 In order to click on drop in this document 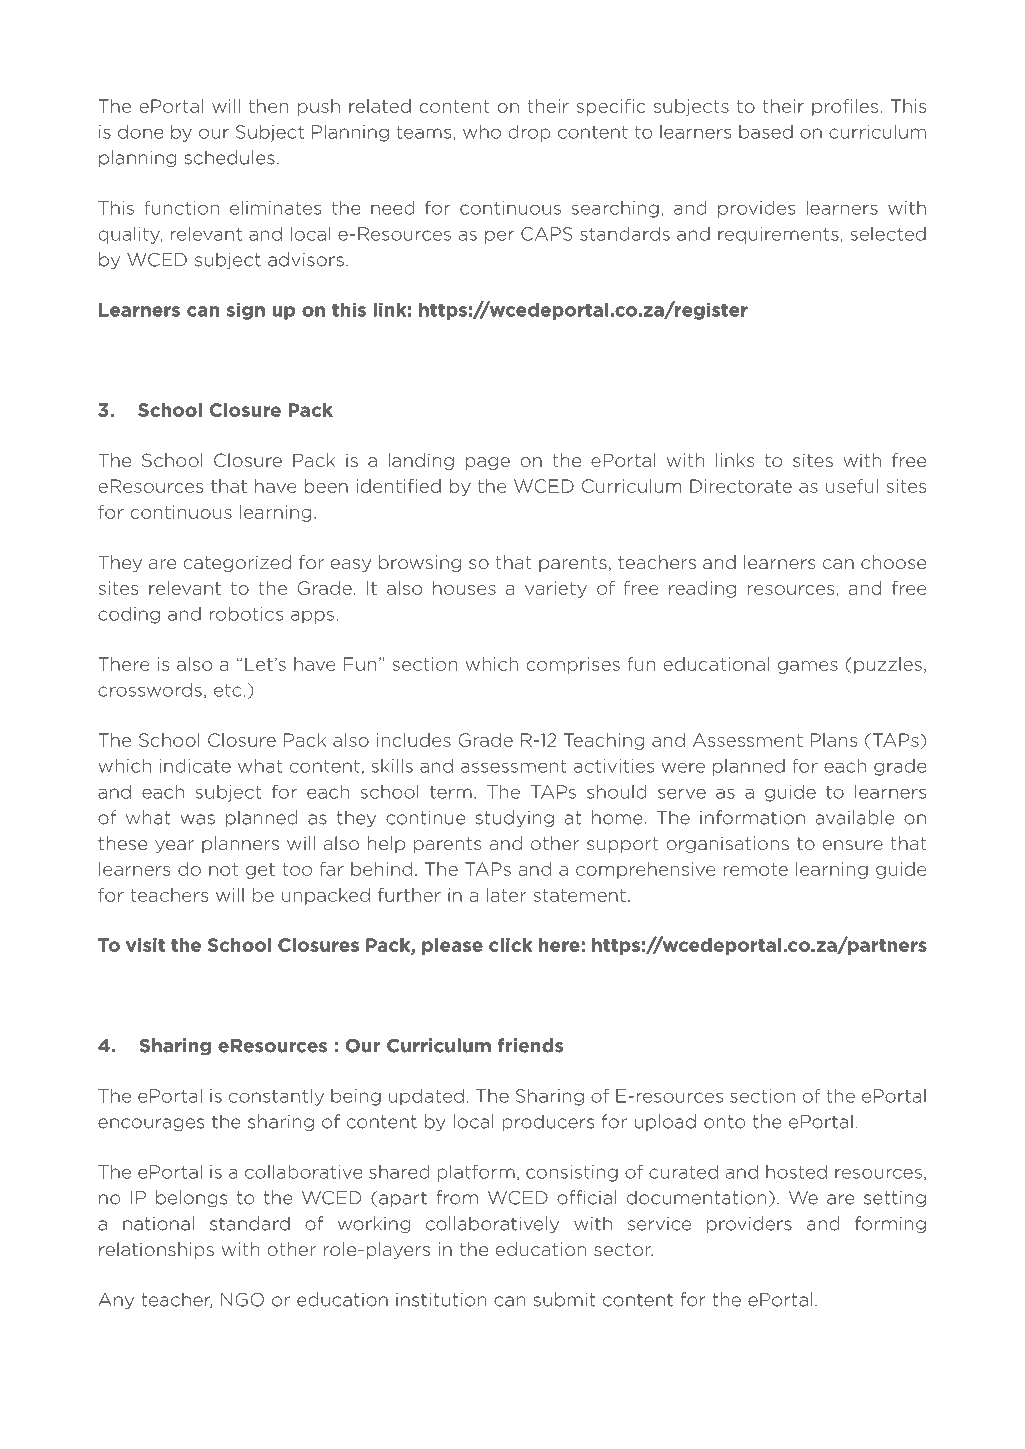, I will do `click(529, 133)`.
